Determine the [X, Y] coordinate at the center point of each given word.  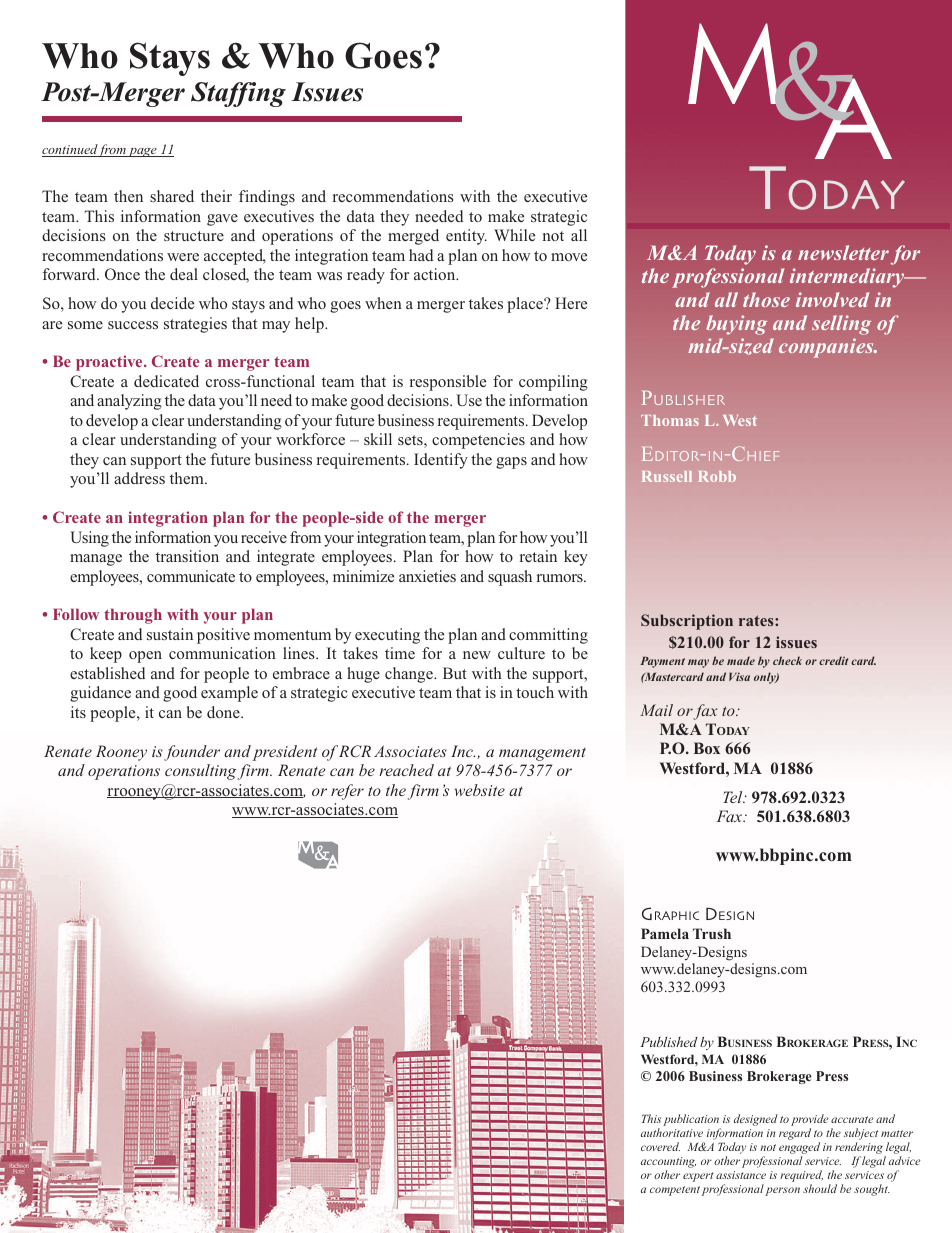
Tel [734, 797]
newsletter [843, 252]
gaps [511, 463]
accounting [668, 1164]
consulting [202, 772]
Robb [717, 476]
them [188, 478]
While [514, 235]
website [479, 790]
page [143, 152]
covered [660, 1146]
